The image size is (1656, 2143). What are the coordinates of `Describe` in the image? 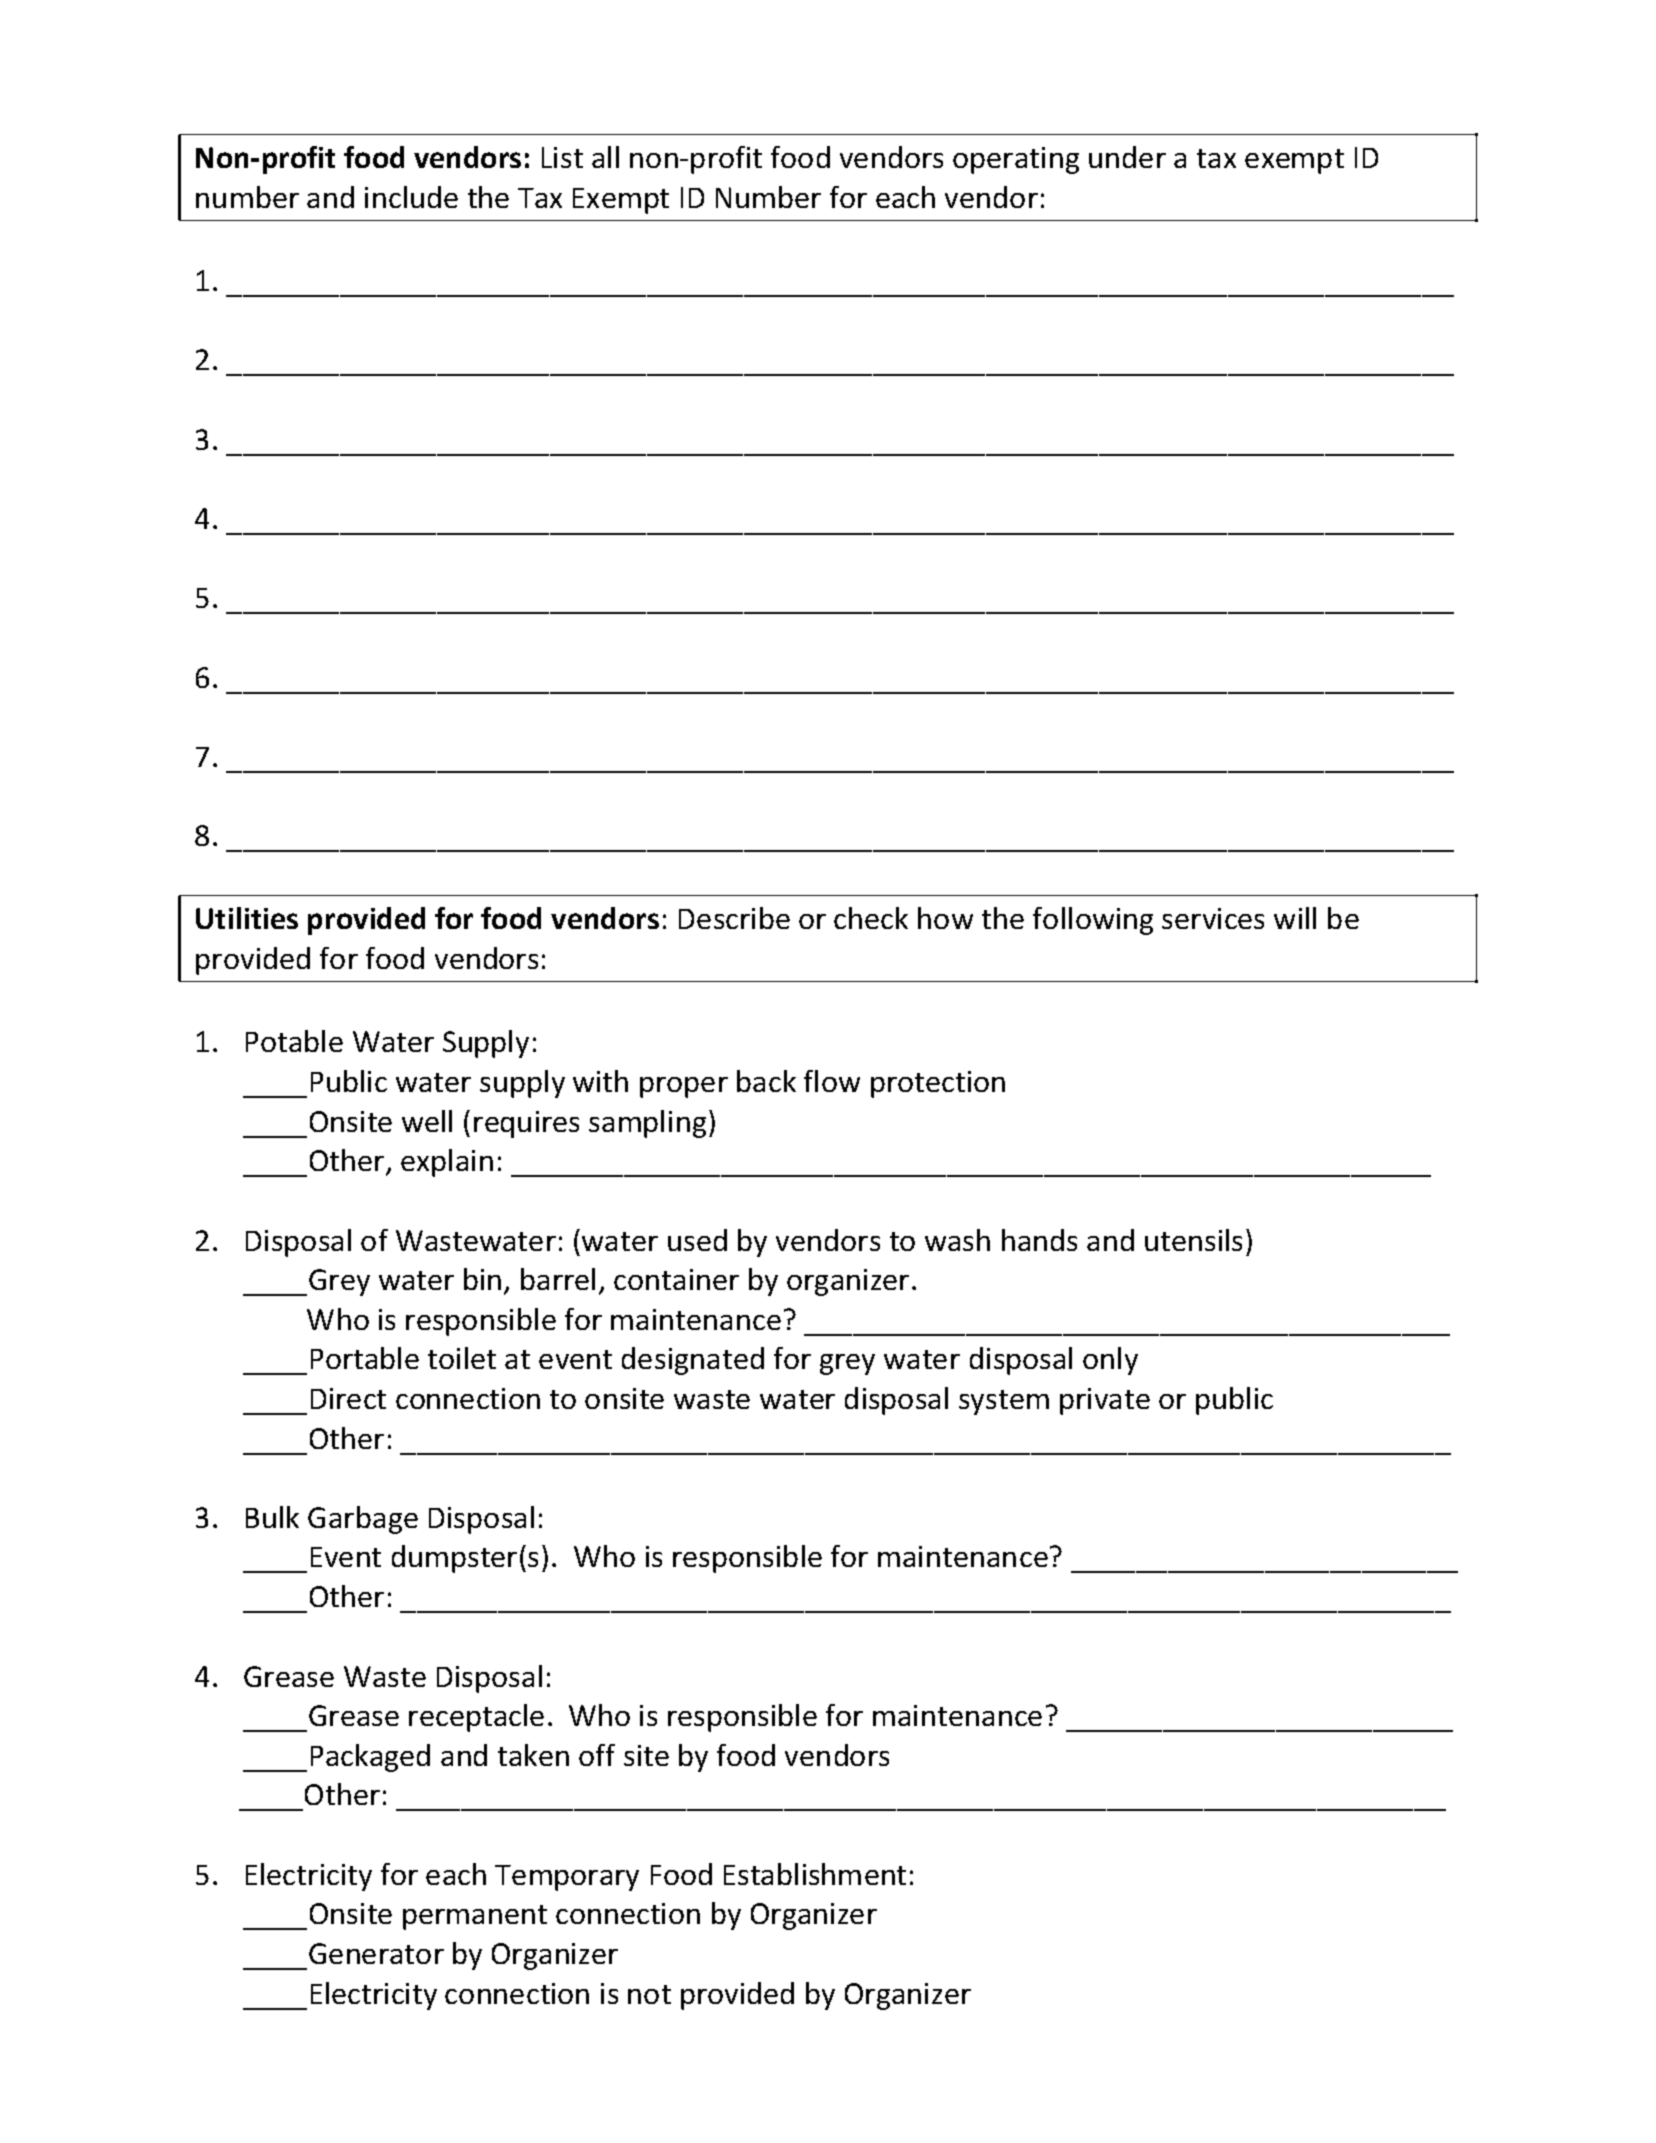 It's located at (734, 918).
